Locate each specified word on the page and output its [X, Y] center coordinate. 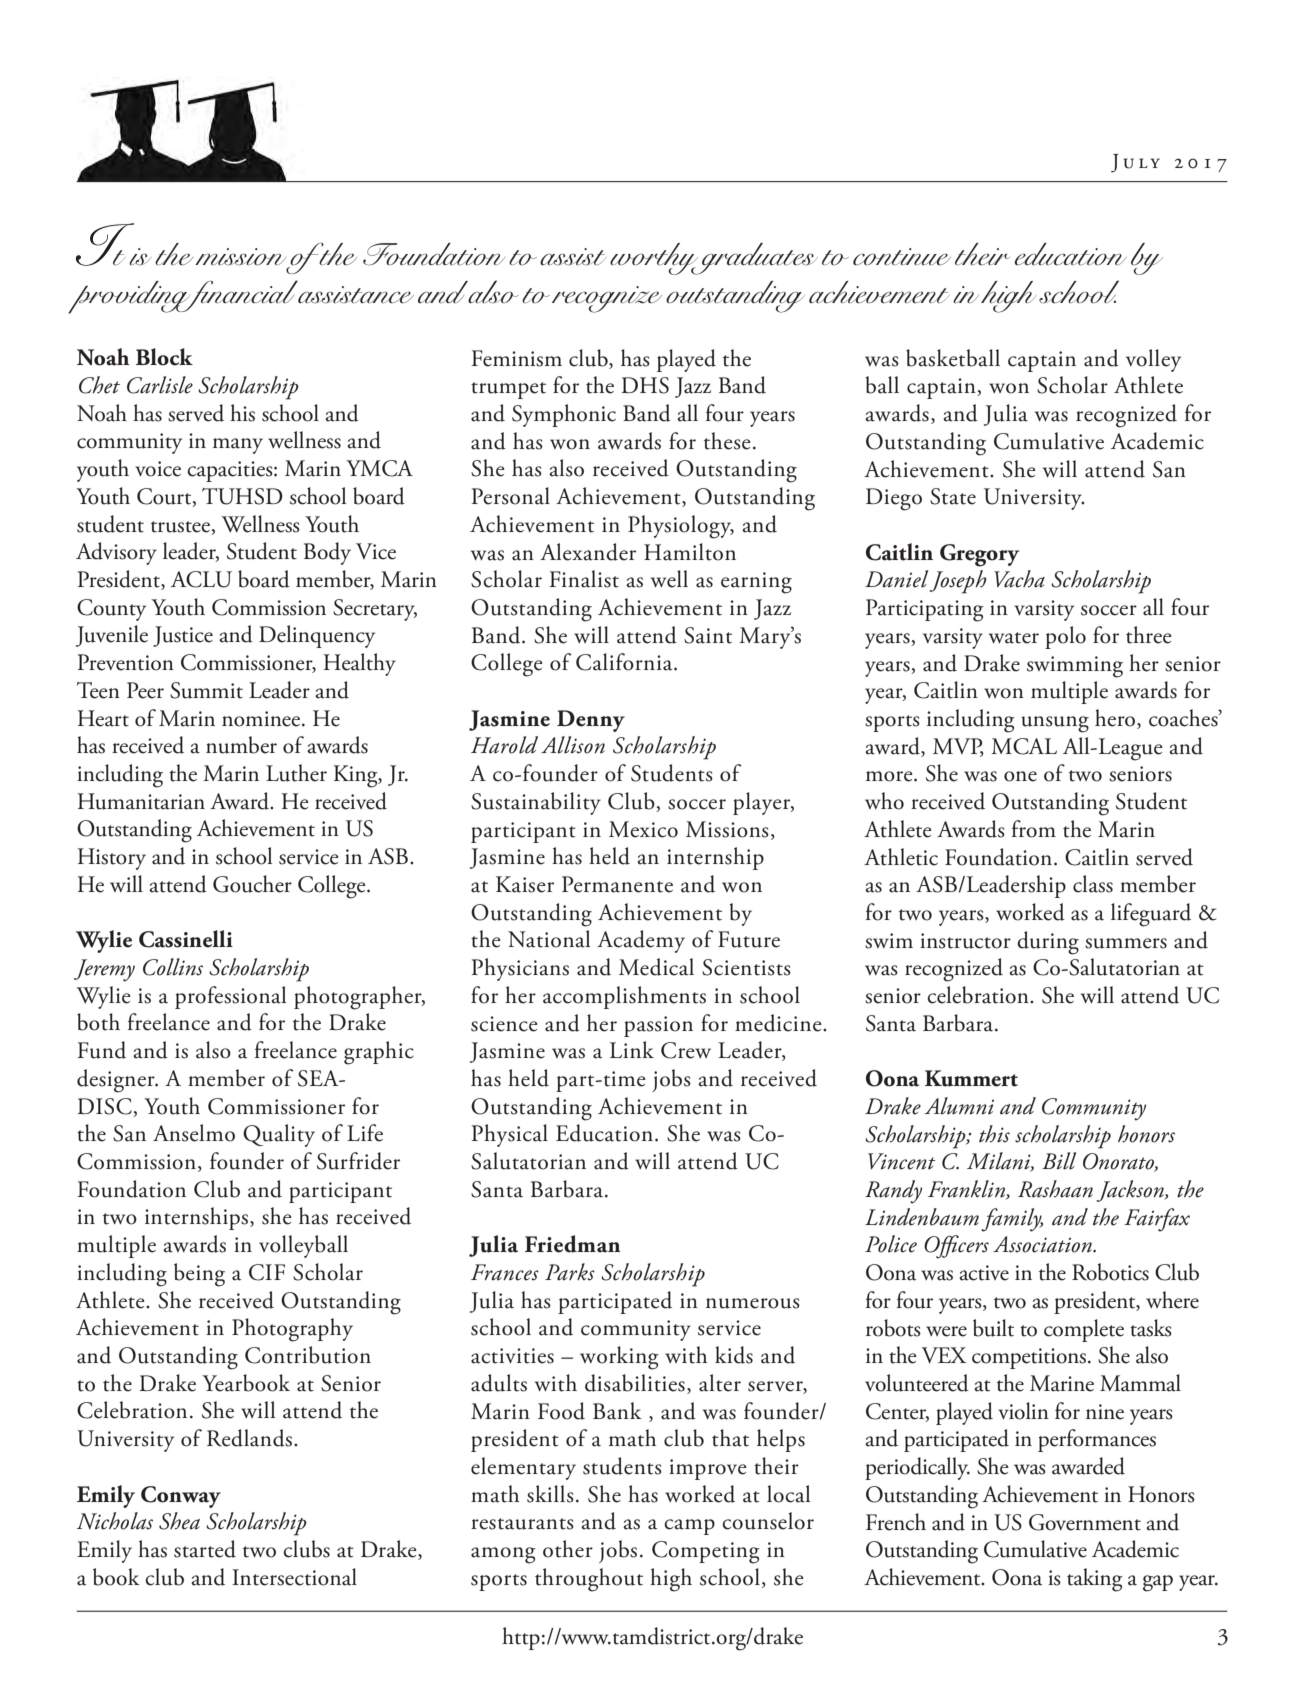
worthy [655, 259]
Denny [591, 721]
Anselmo [194, 1133]
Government [1085, 1522]
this [994, 1134]
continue [902, 257]
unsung [1055, 724]
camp [689, 1527]
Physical [510, 1135]
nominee [262, 719]
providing [130, 297]
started [205, 1549]
